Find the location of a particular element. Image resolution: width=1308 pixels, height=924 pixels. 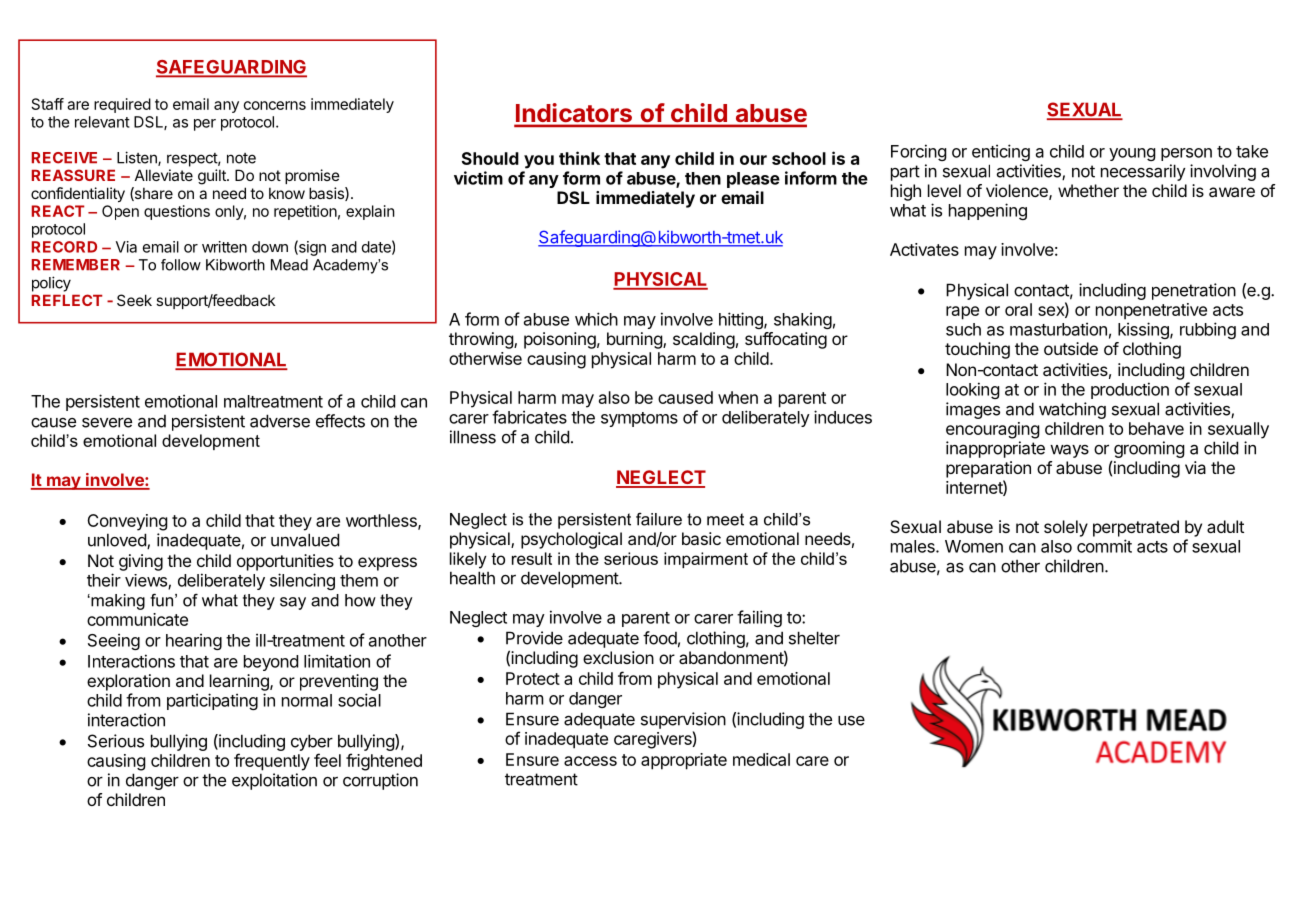

young is located at coordinates (1132, 154).
